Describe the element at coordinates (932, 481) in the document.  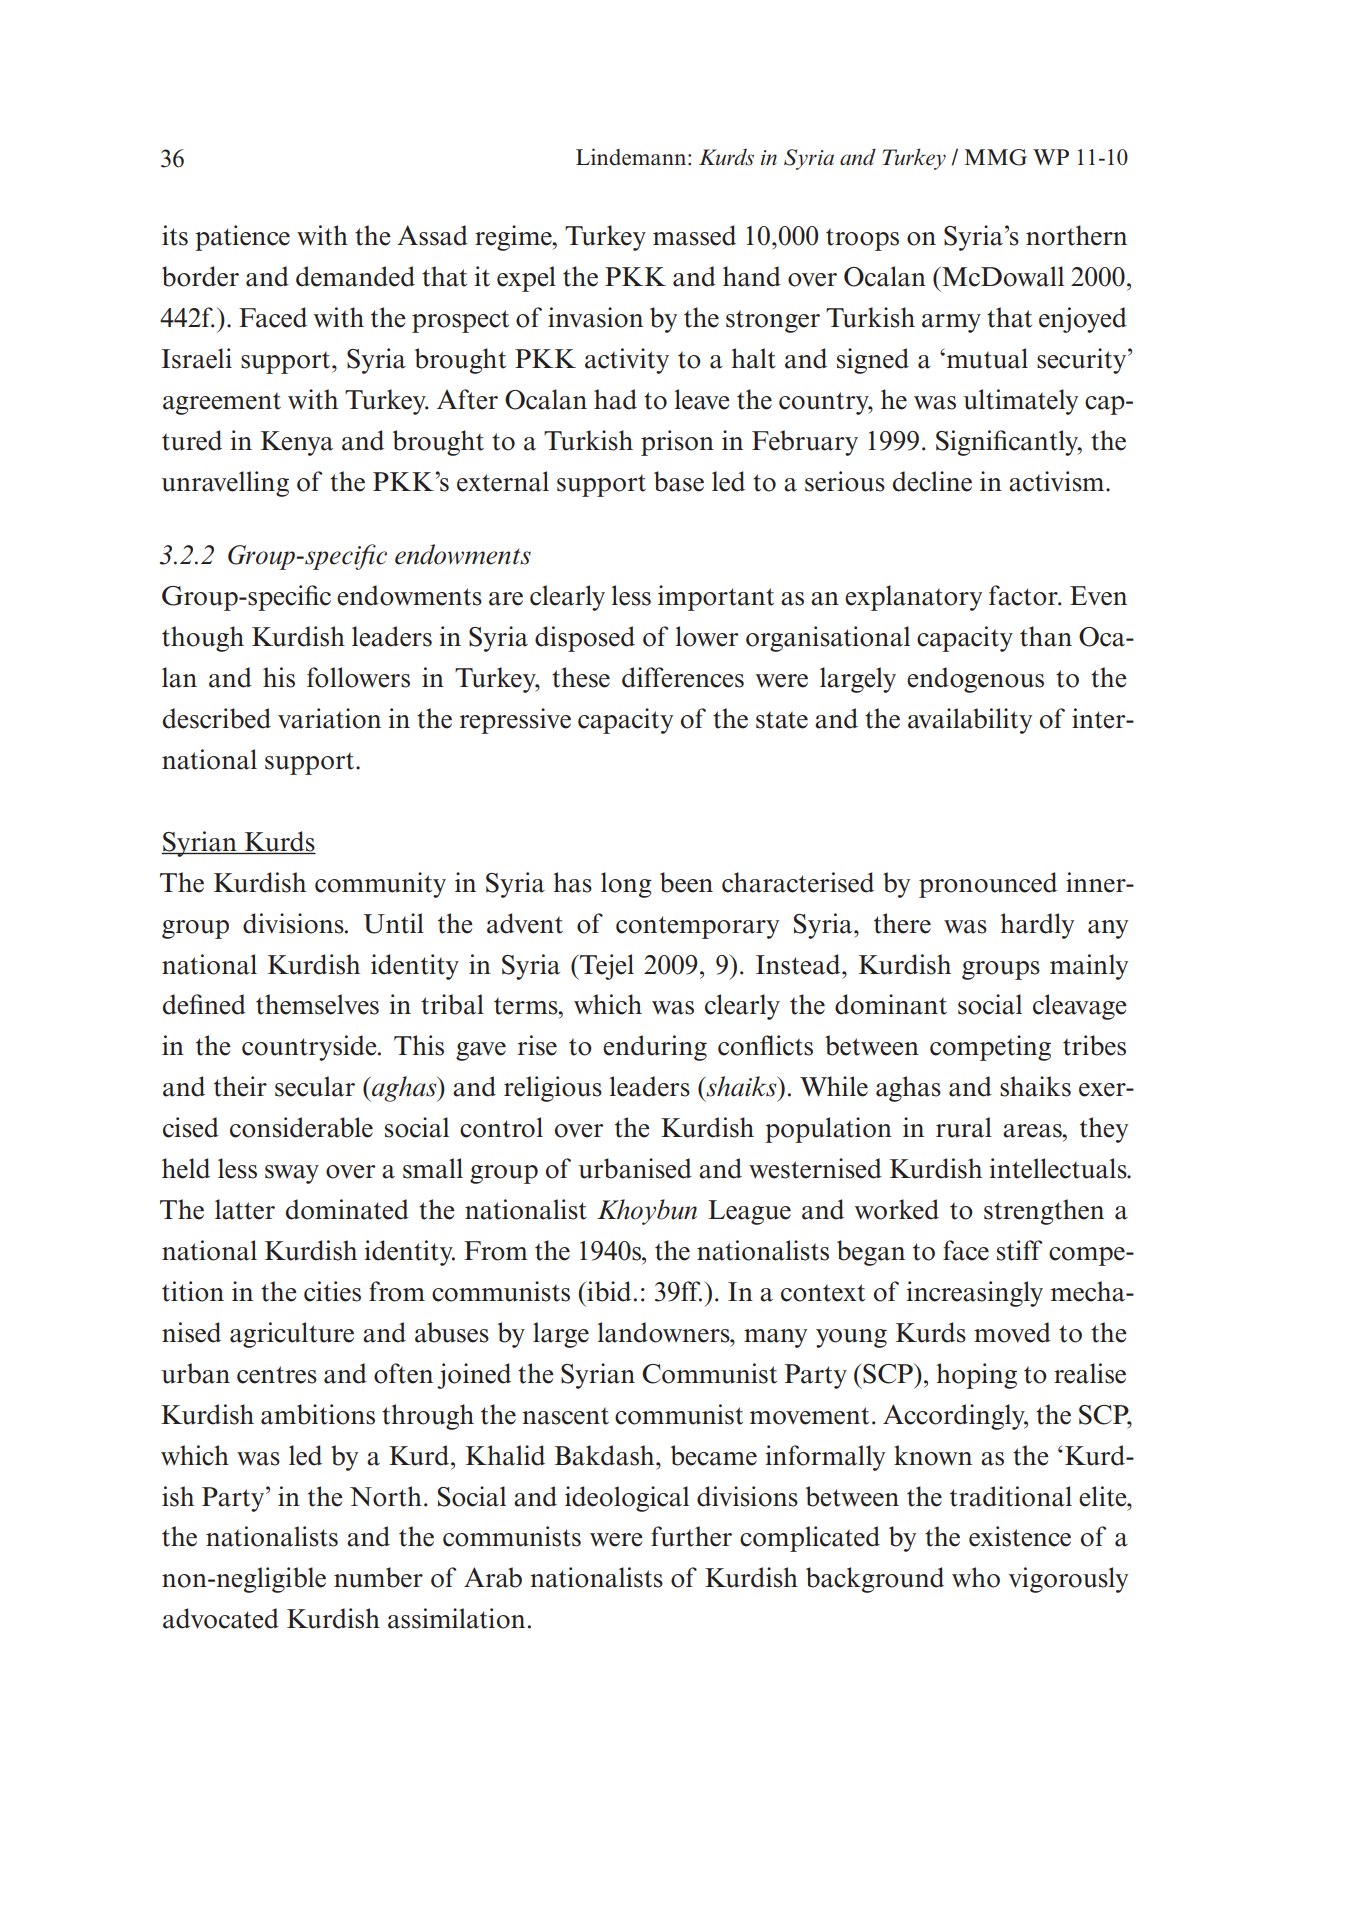
I see `decline` at that location.
